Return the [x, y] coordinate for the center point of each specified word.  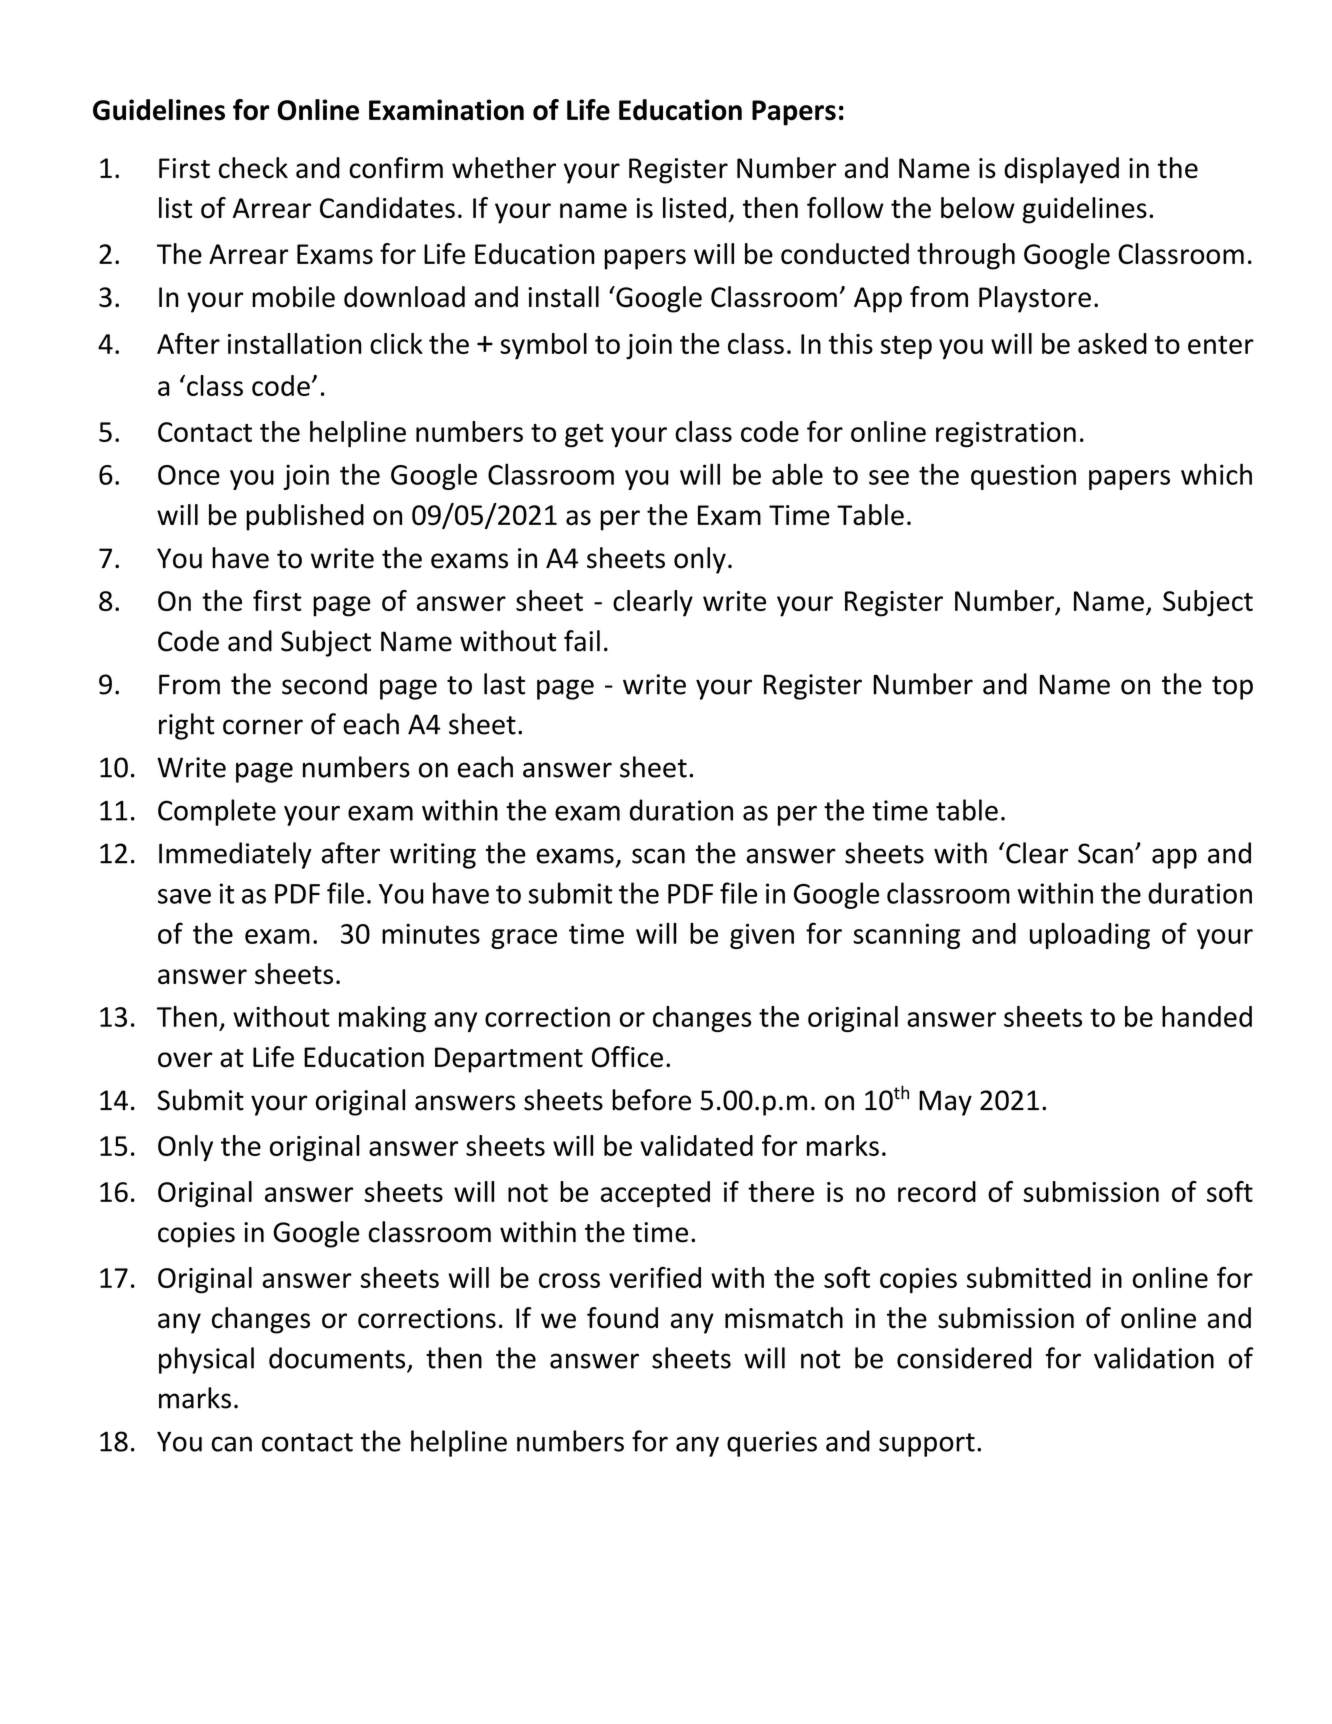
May [945, 1103]
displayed [1061, 170]
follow [845, 207]
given [762, 936]
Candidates [387, 207]
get [584, 436]
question [1023, 477]
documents [337, 1358]
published [305, 517]
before [651, 1100]
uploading [1090, 936]
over [185, 1060]
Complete [217, 812]
